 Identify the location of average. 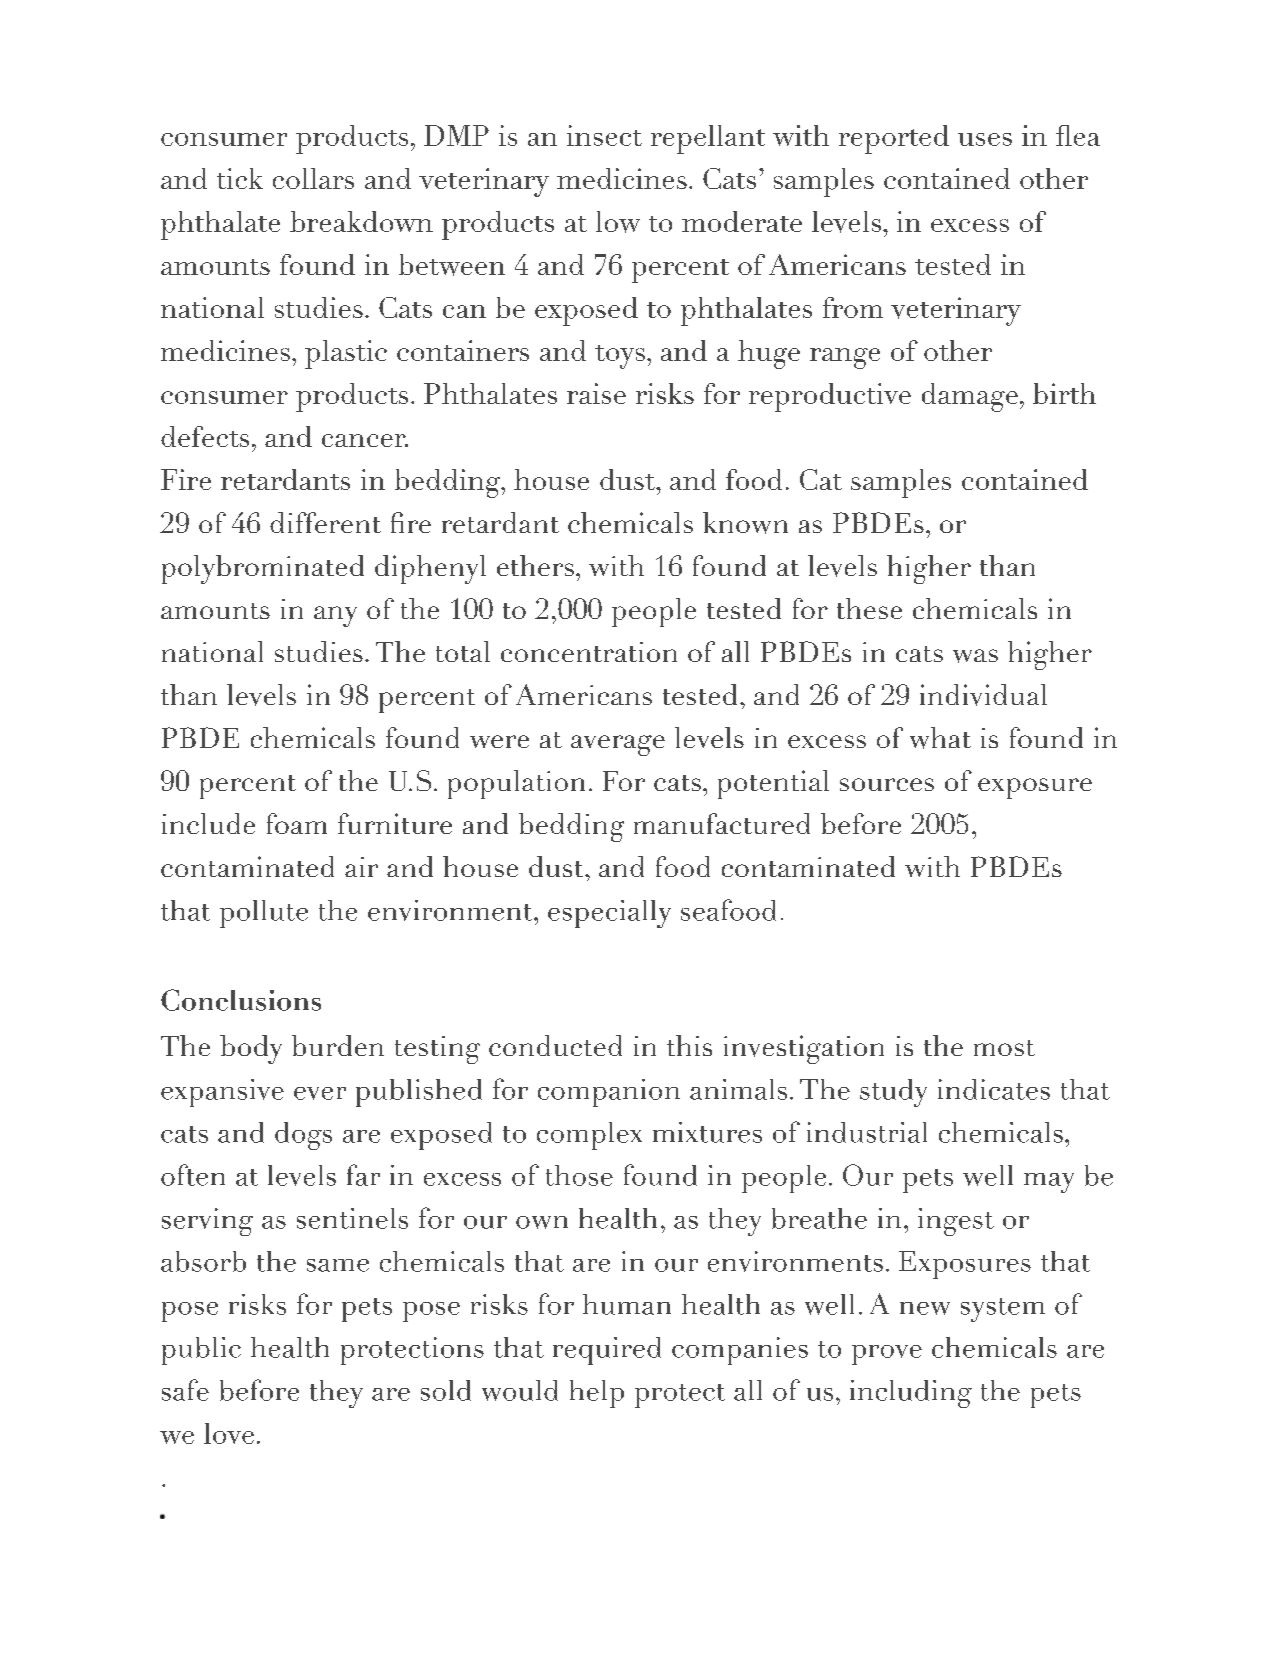
(618, 745).
